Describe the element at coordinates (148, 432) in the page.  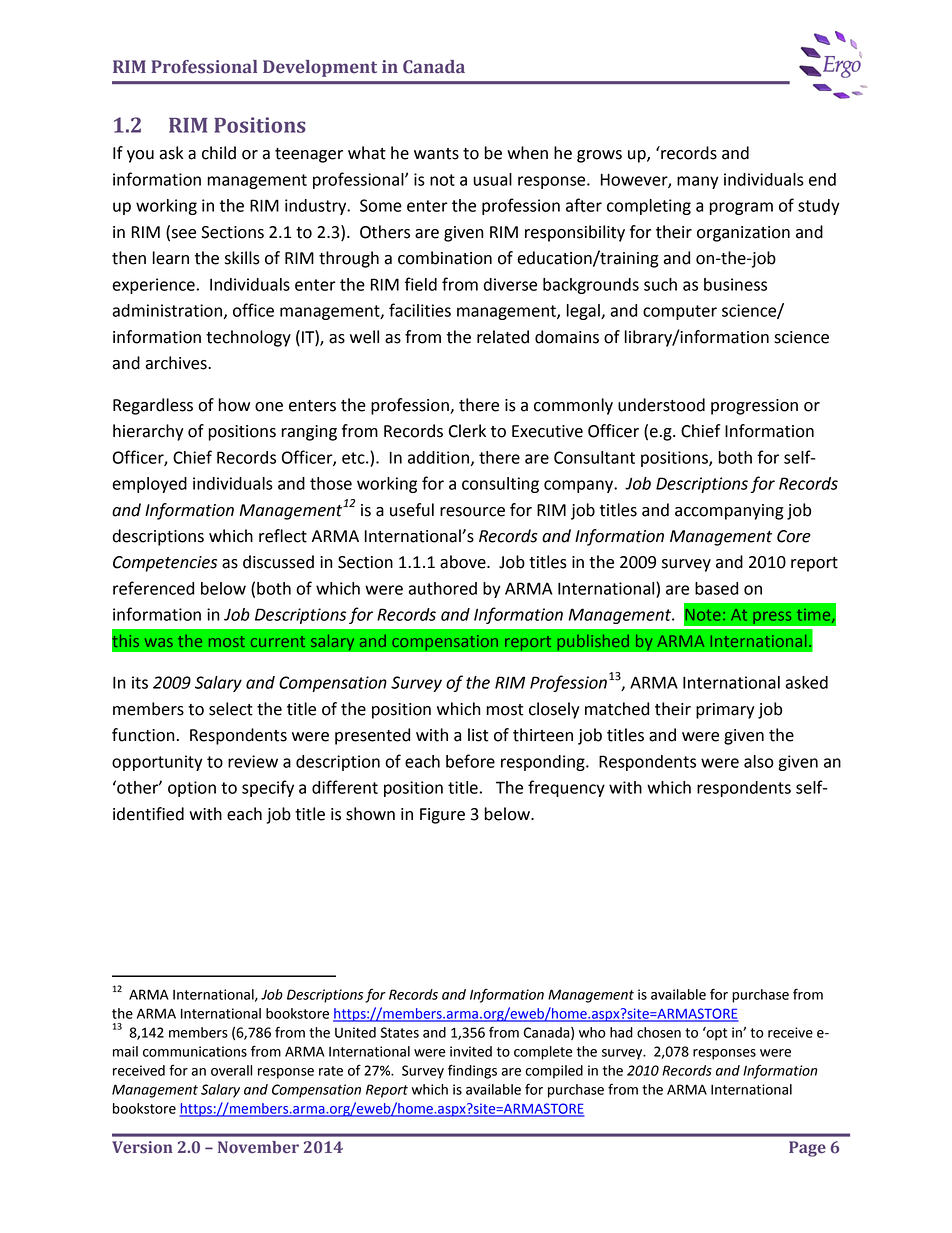
I see `hierarchy` at that location.
